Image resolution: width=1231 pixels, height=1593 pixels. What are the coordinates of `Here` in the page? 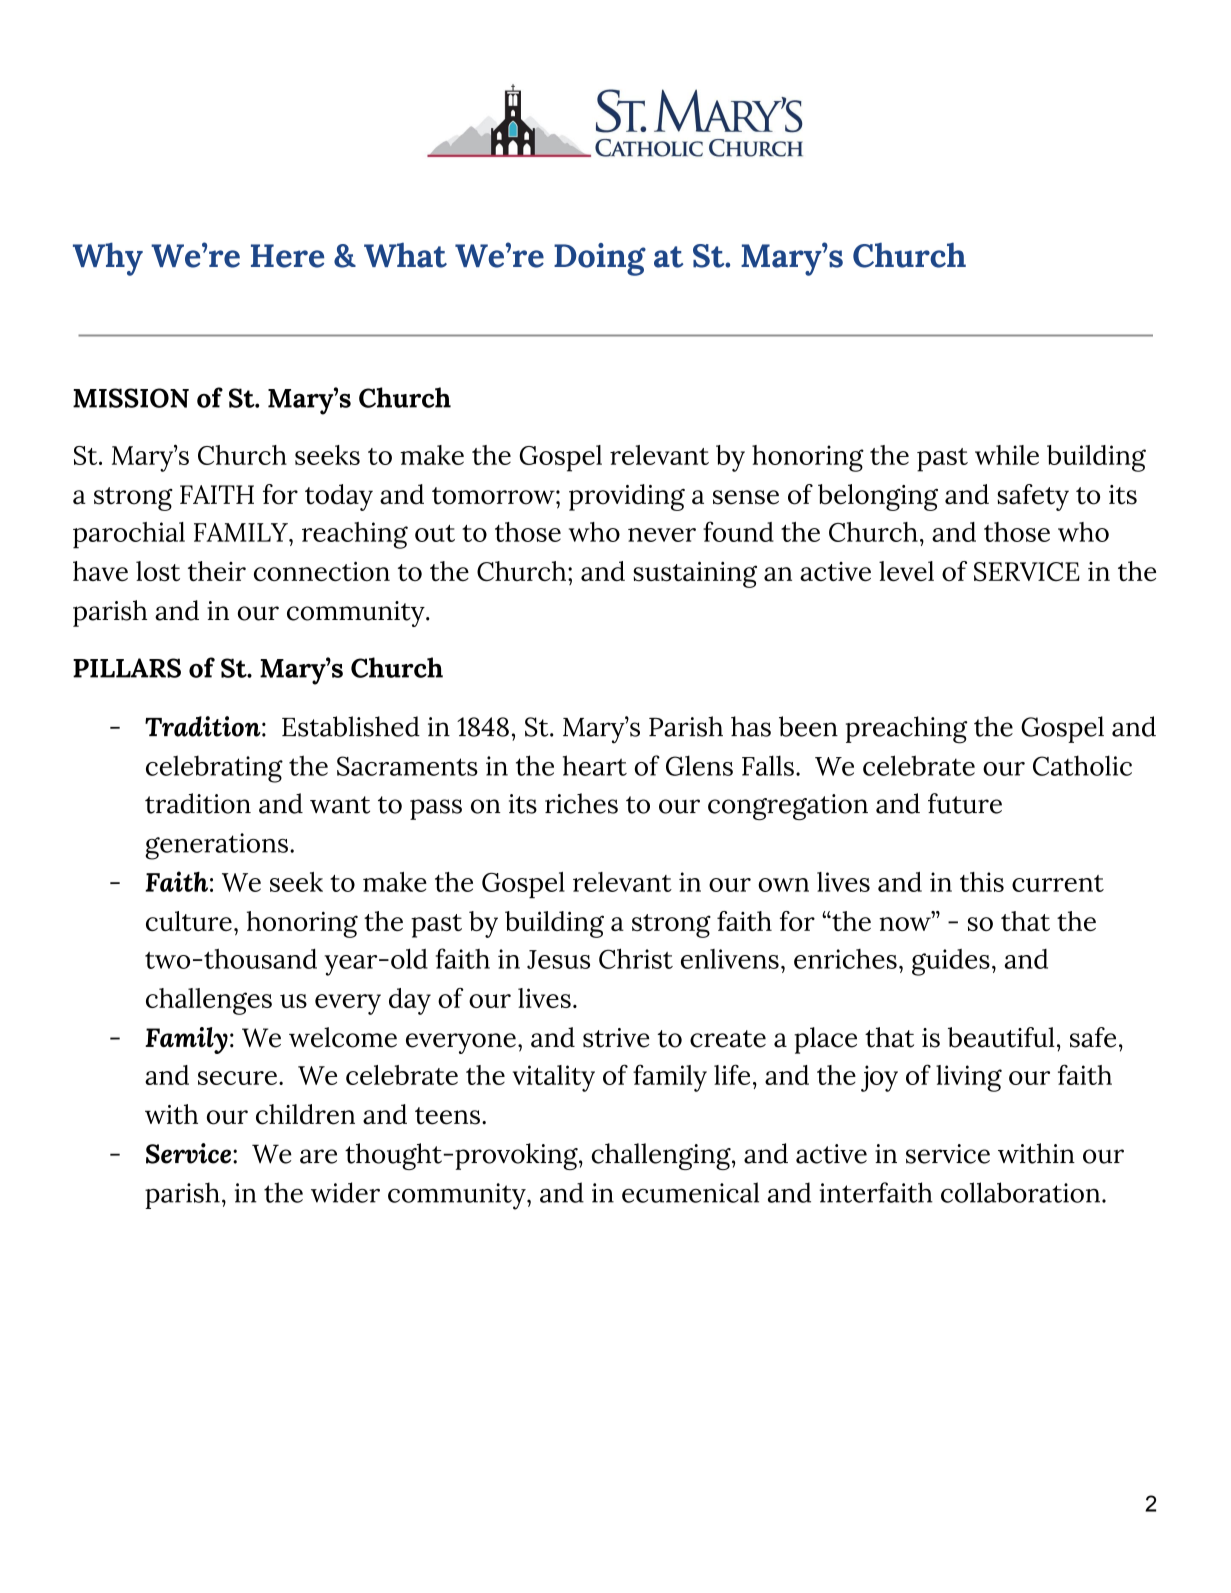 It's located at (287, 256).
